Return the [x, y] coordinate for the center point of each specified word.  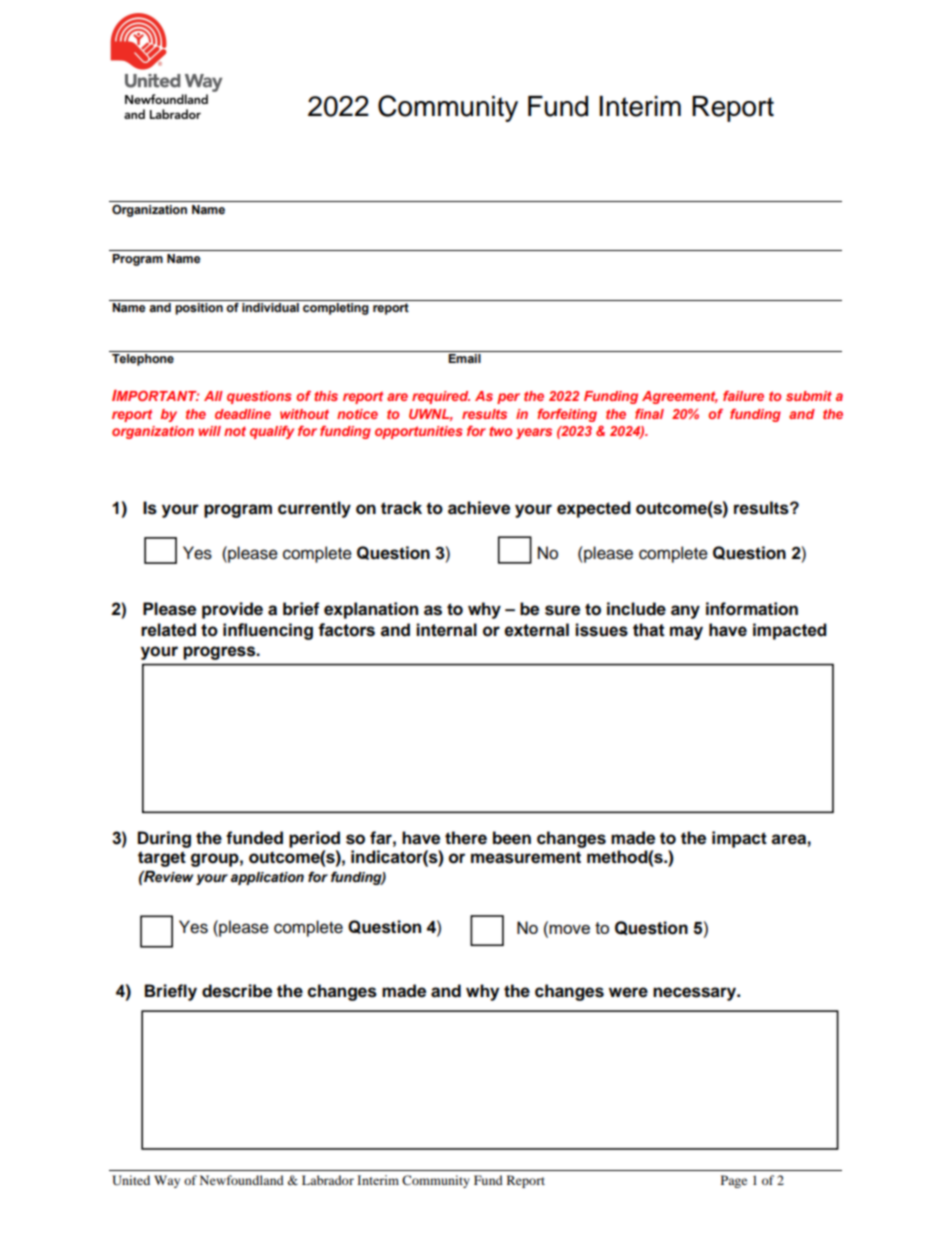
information [752, 609]
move [568, 929]
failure [743, 395]
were [628, 992]
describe [237, 991]
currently [314, 509]
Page [734, 1181]
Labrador [328, 1180]
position [199, 309]
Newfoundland [242, 1180]
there [466, 838]
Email [464, 357]
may [686, 633]
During [164, 839]
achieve [479, 508]
